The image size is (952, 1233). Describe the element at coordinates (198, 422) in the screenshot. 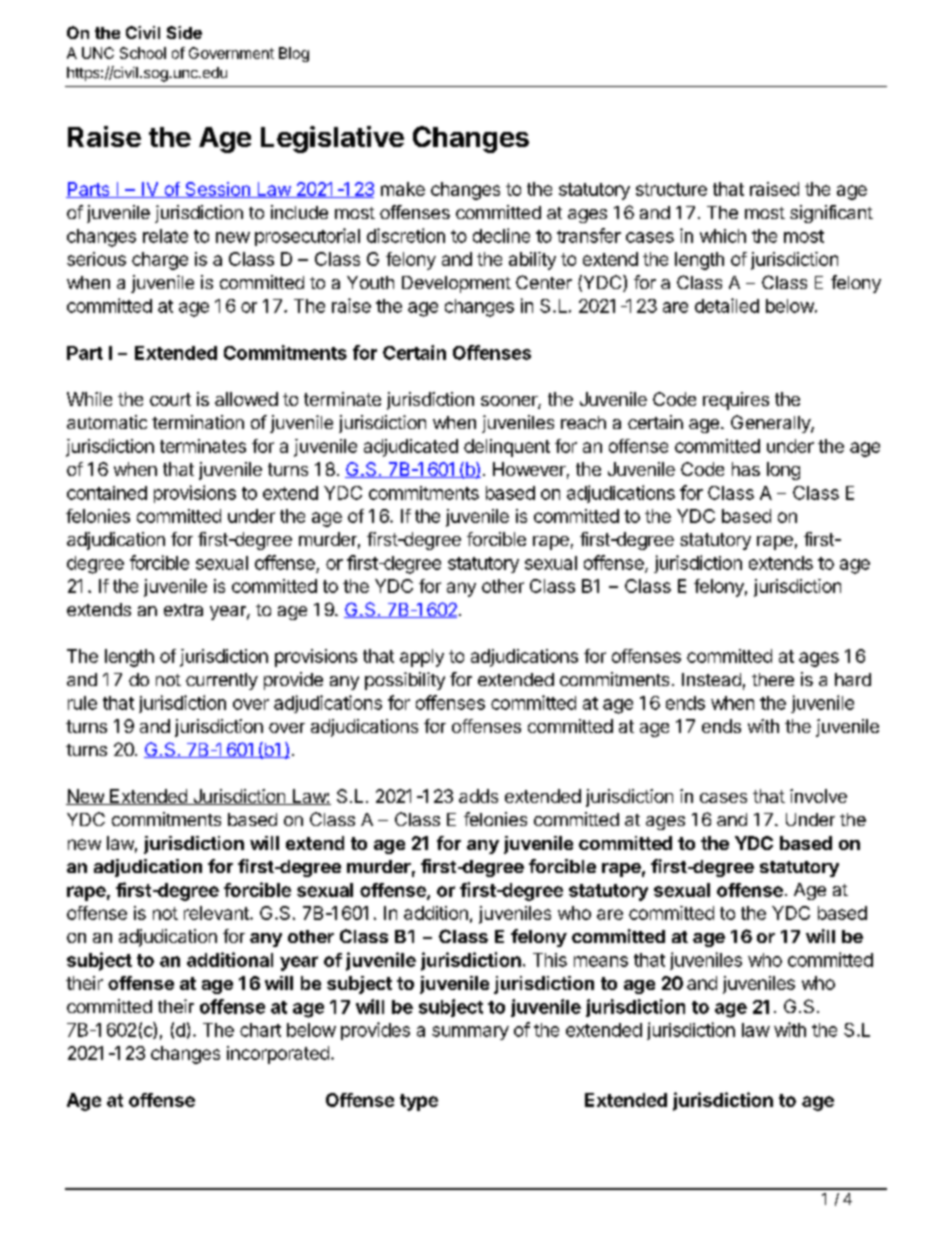

I see `termination` at that location.
